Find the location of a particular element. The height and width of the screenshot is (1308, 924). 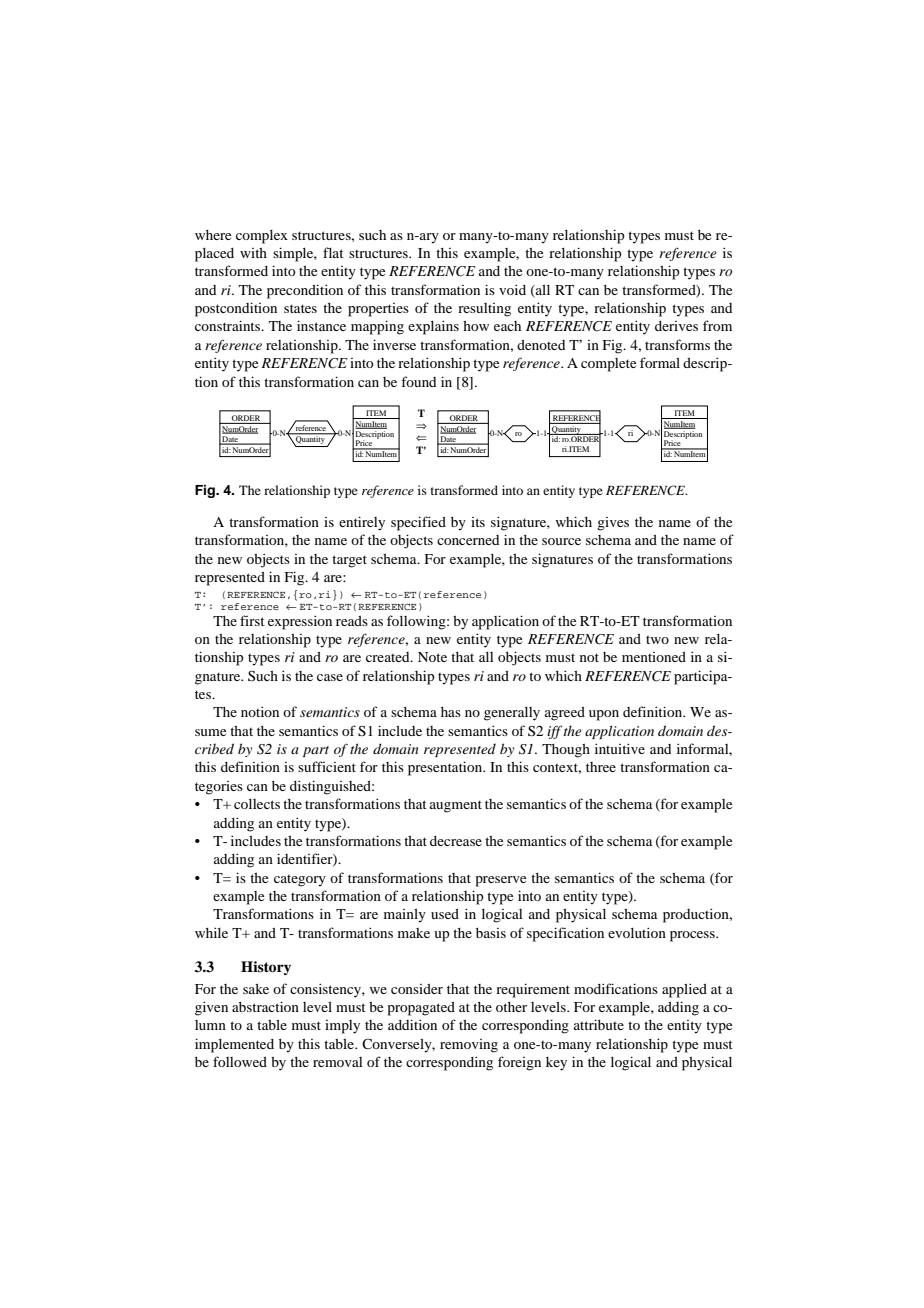

attribute is located at coordinates (599, 1024).
